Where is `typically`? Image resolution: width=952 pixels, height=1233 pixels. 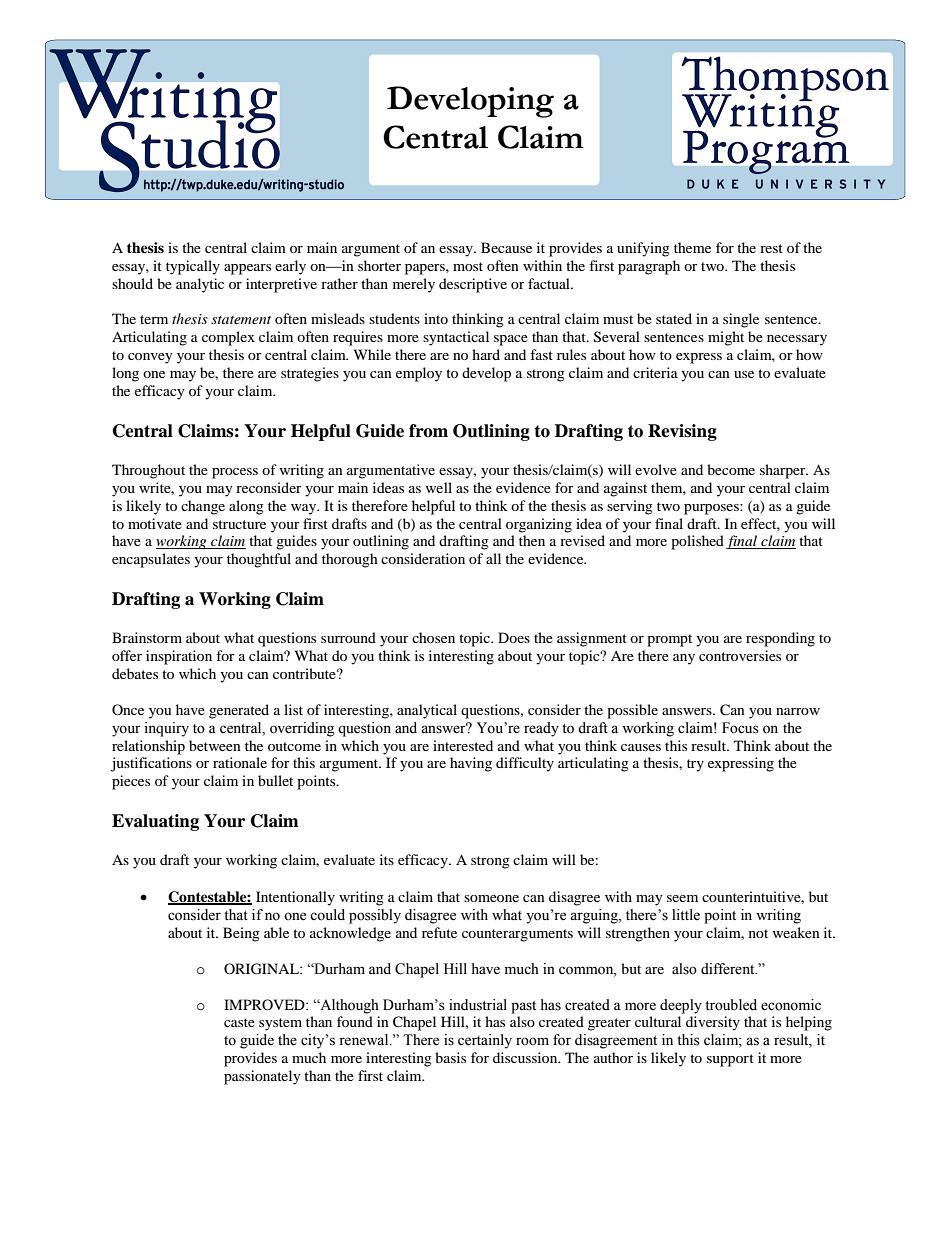 typically is located at coordinates (193, 267).
